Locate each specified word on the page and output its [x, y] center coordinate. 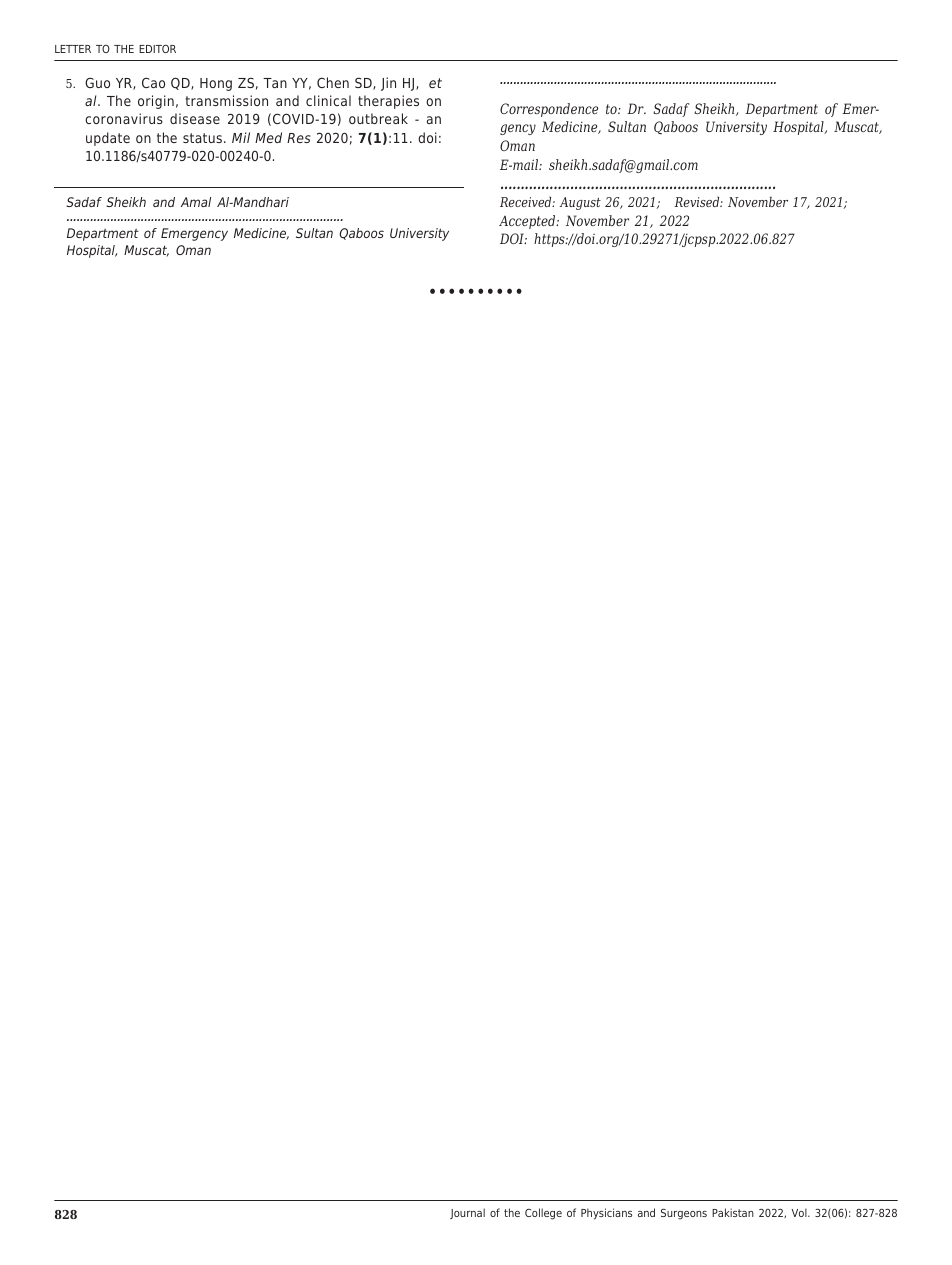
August [580, 203]
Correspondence [549, 110]
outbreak [378, 118]
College [543, 1214]
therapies [388, 102]
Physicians [606, 1214]
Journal [467, 1213]
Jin [388, 84]
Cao [153, 82]
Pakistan [733, 1212]
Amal [196, 202]
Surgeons [684, 1214]
